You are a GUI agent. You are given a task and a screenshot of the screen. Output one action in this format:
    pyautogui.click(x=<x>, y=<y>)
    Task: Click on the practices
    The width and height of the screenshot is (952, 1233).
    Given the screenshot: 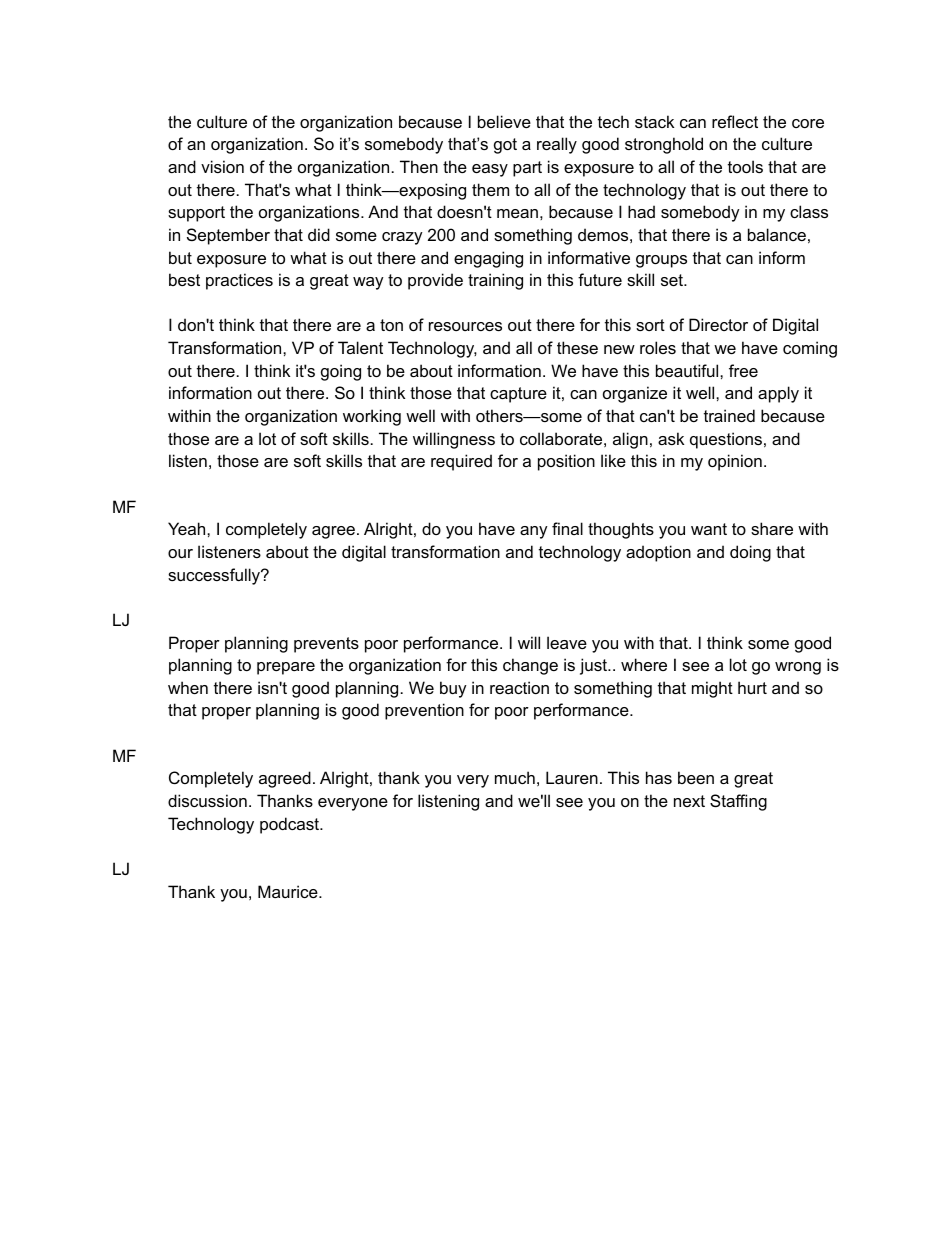 What is the action you would take?
    pyautogui.click(x=239, y=281)
